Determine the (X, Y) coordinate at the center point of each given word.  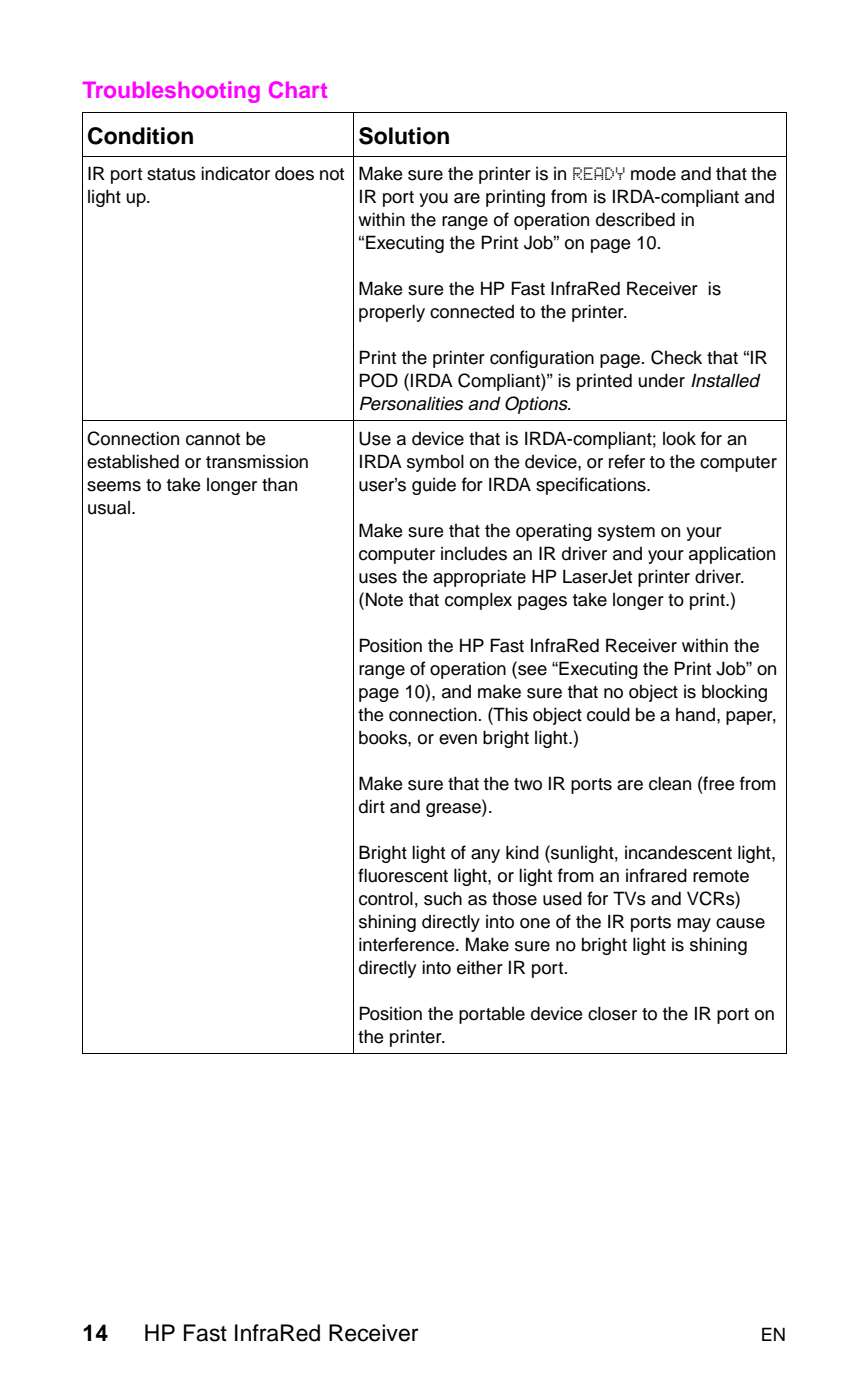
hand (695, 715)
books (384, 737)
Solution (404, 136)
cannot (213, 439)
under (661, 380)
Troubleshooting (171, 92)
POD (378, 380)
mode (653, 174)
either (480, 967)
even (458, 739)
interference (408, 944)
